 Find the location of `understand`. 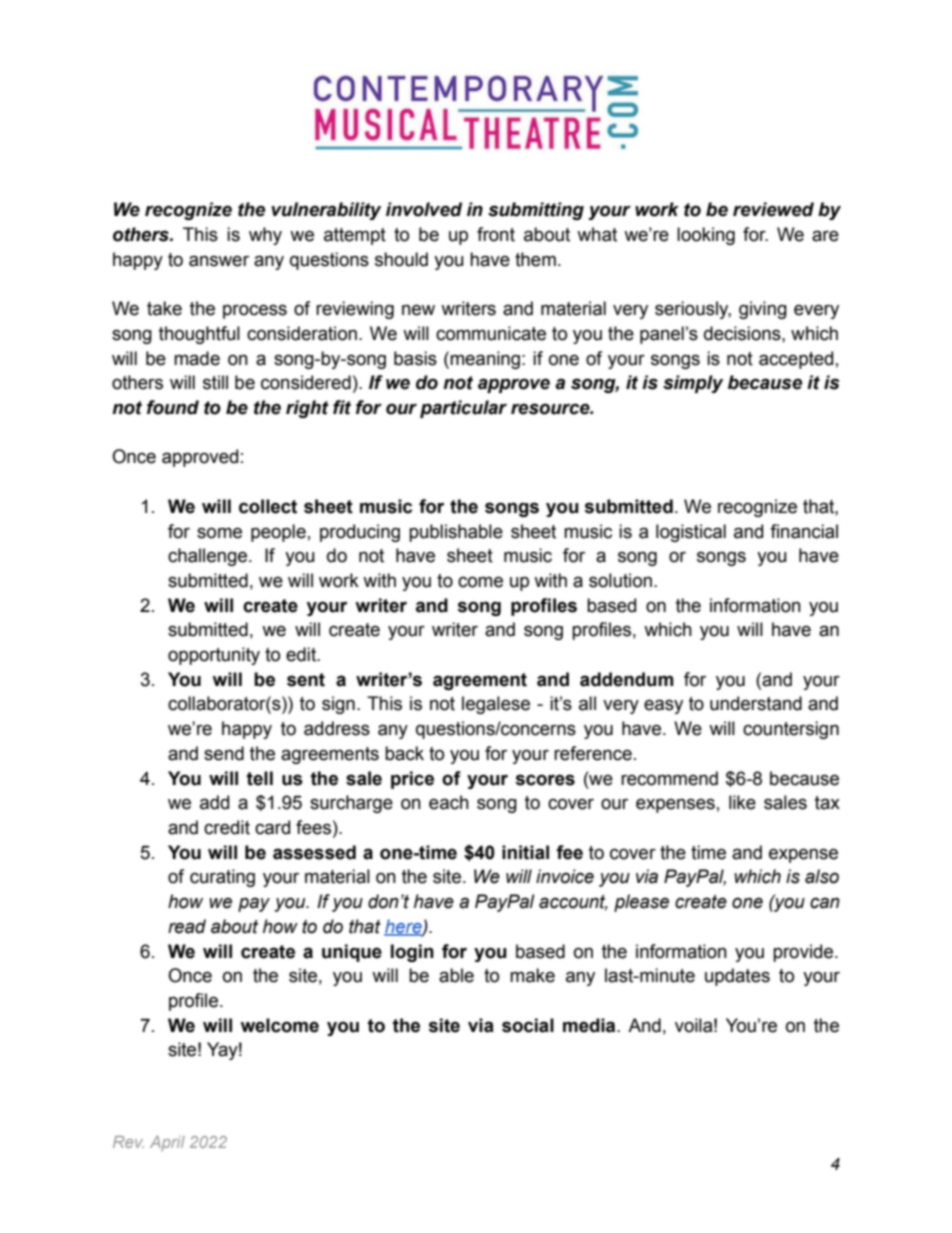

understand is located at coordinates (756, 703).
